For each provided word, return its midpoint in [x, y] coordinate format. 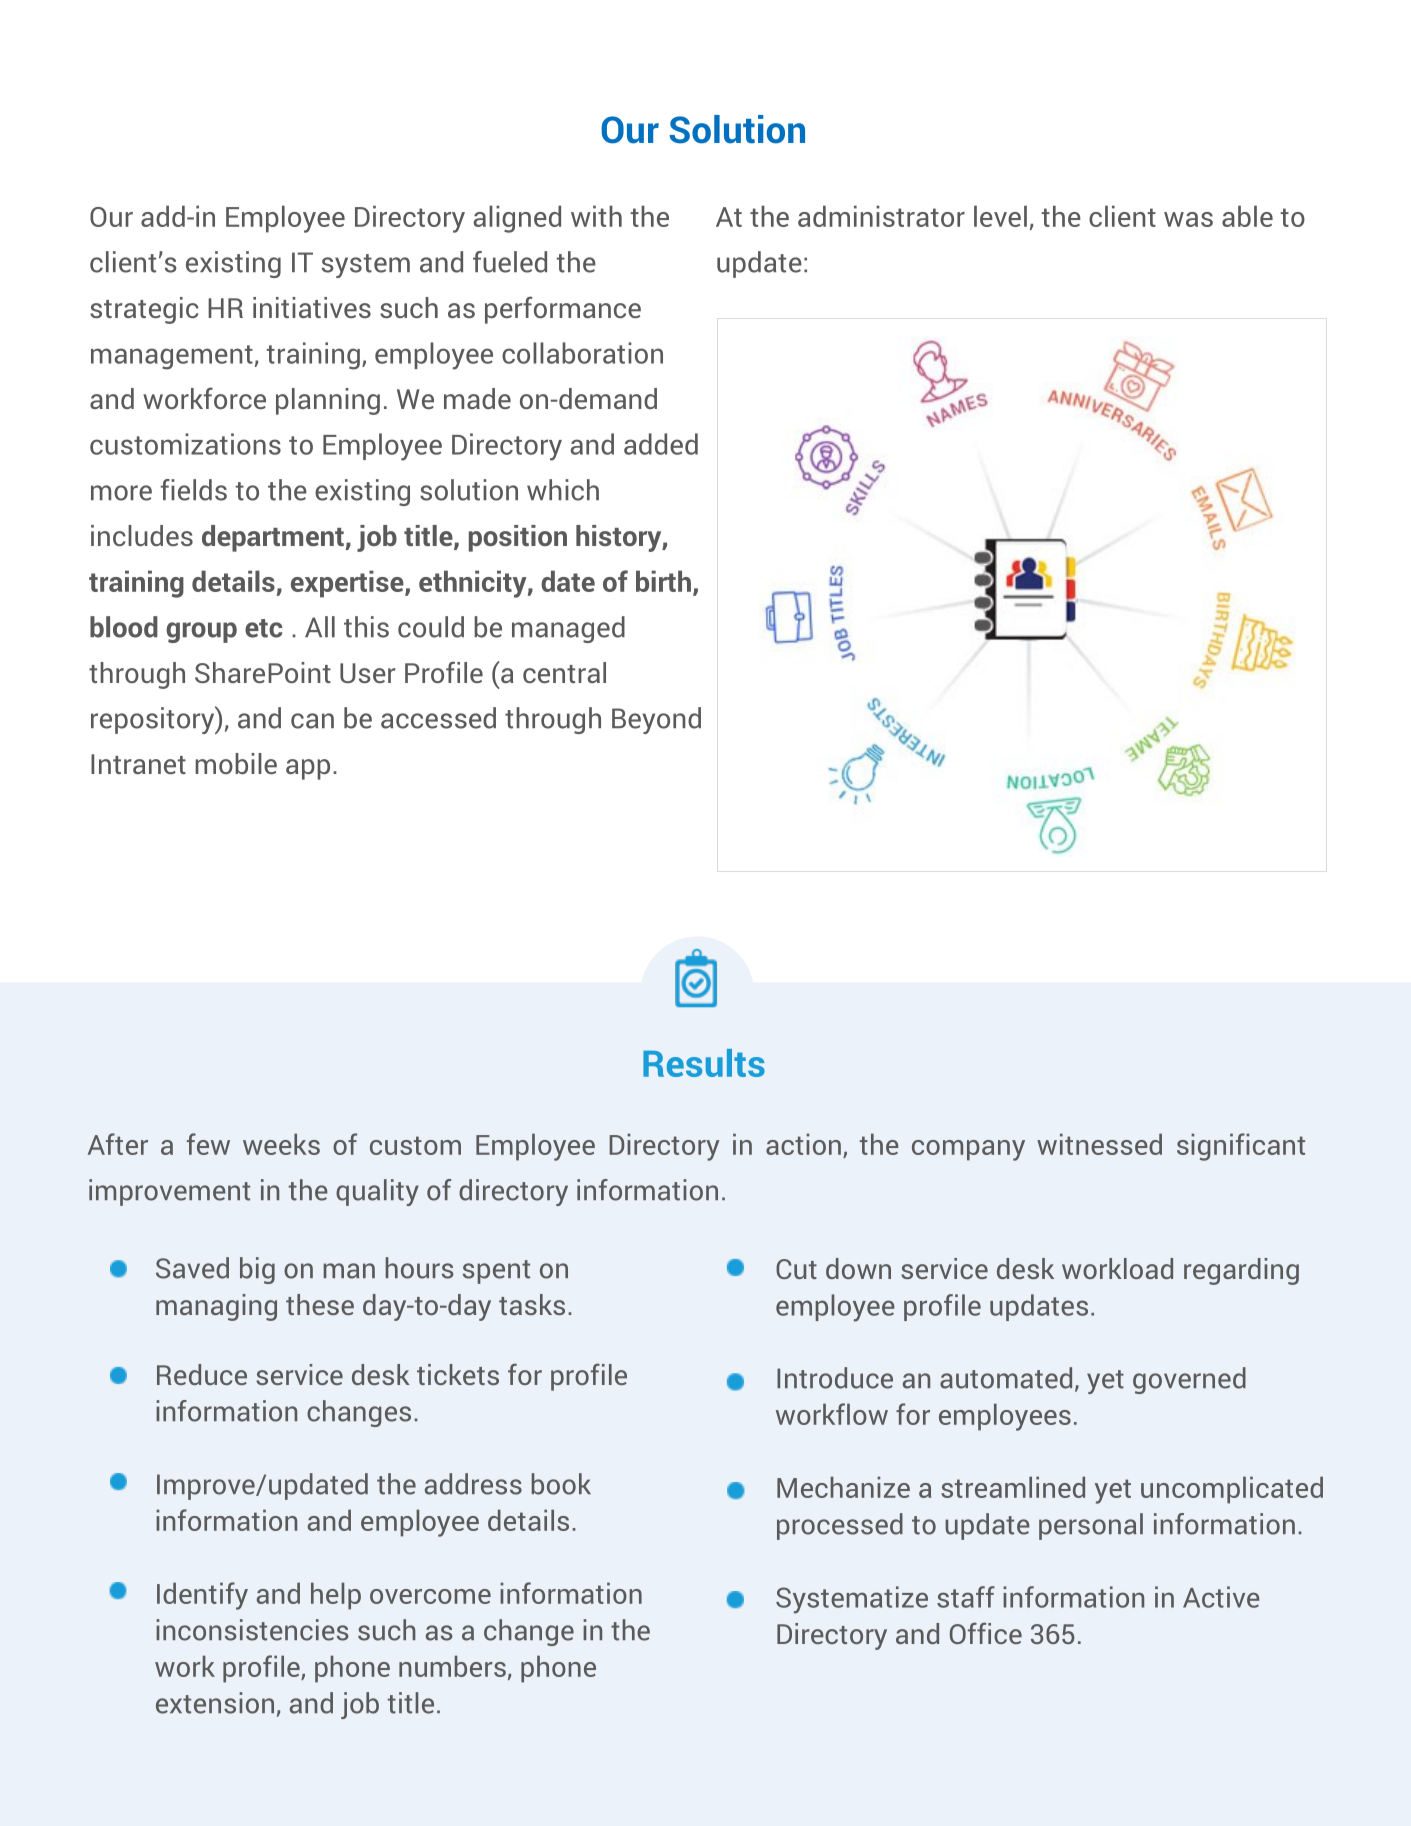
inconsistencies [252, 1630]
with [596, 216]
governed [1189, 1380]
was [1188, 219]
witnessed [1099, 1144]
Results [704, 1063]
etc [264, 628]
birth [663, 581]
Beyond [656, 720]
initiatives [312, 307]
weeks [281, 1144]
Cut [796, 1269]
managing [216, 1307]
